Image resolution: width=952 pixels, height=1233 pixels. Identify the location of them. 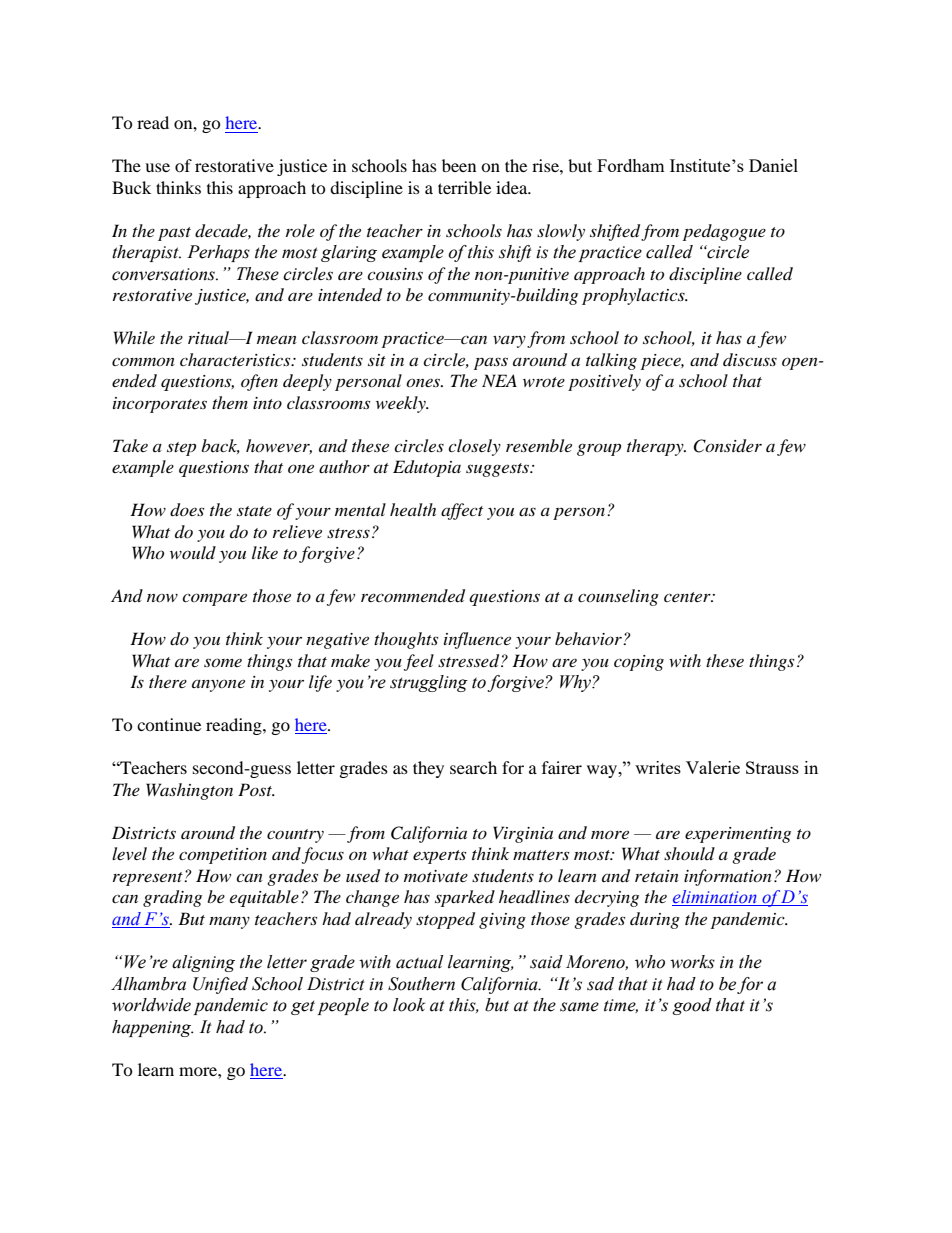
(230, 402).
